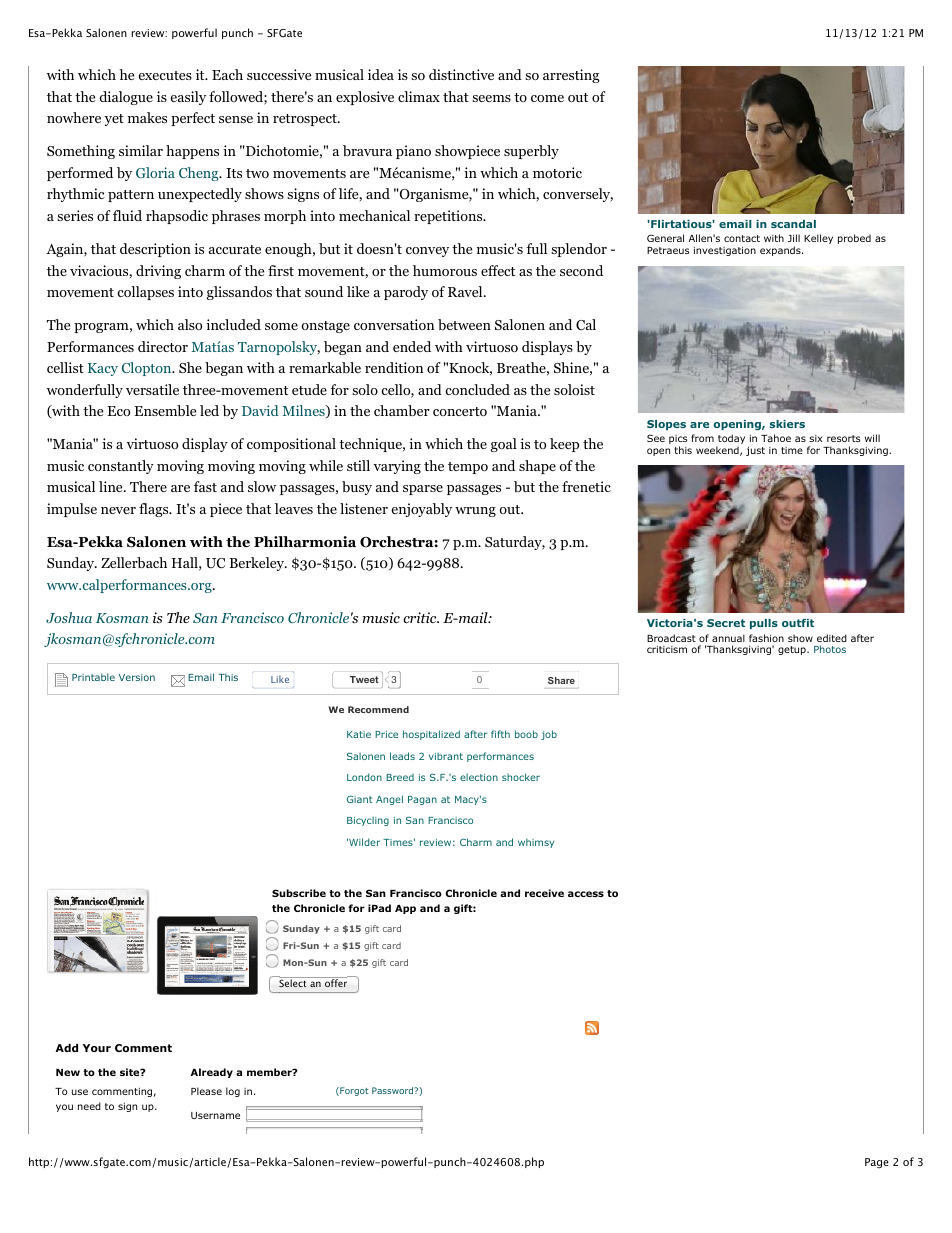 The width and height of the screenshot is (952, 1233). What do you see at coordinates (299, 893) in the screenshot?
I see `Subscribe` at bounding box center [299, 893].
